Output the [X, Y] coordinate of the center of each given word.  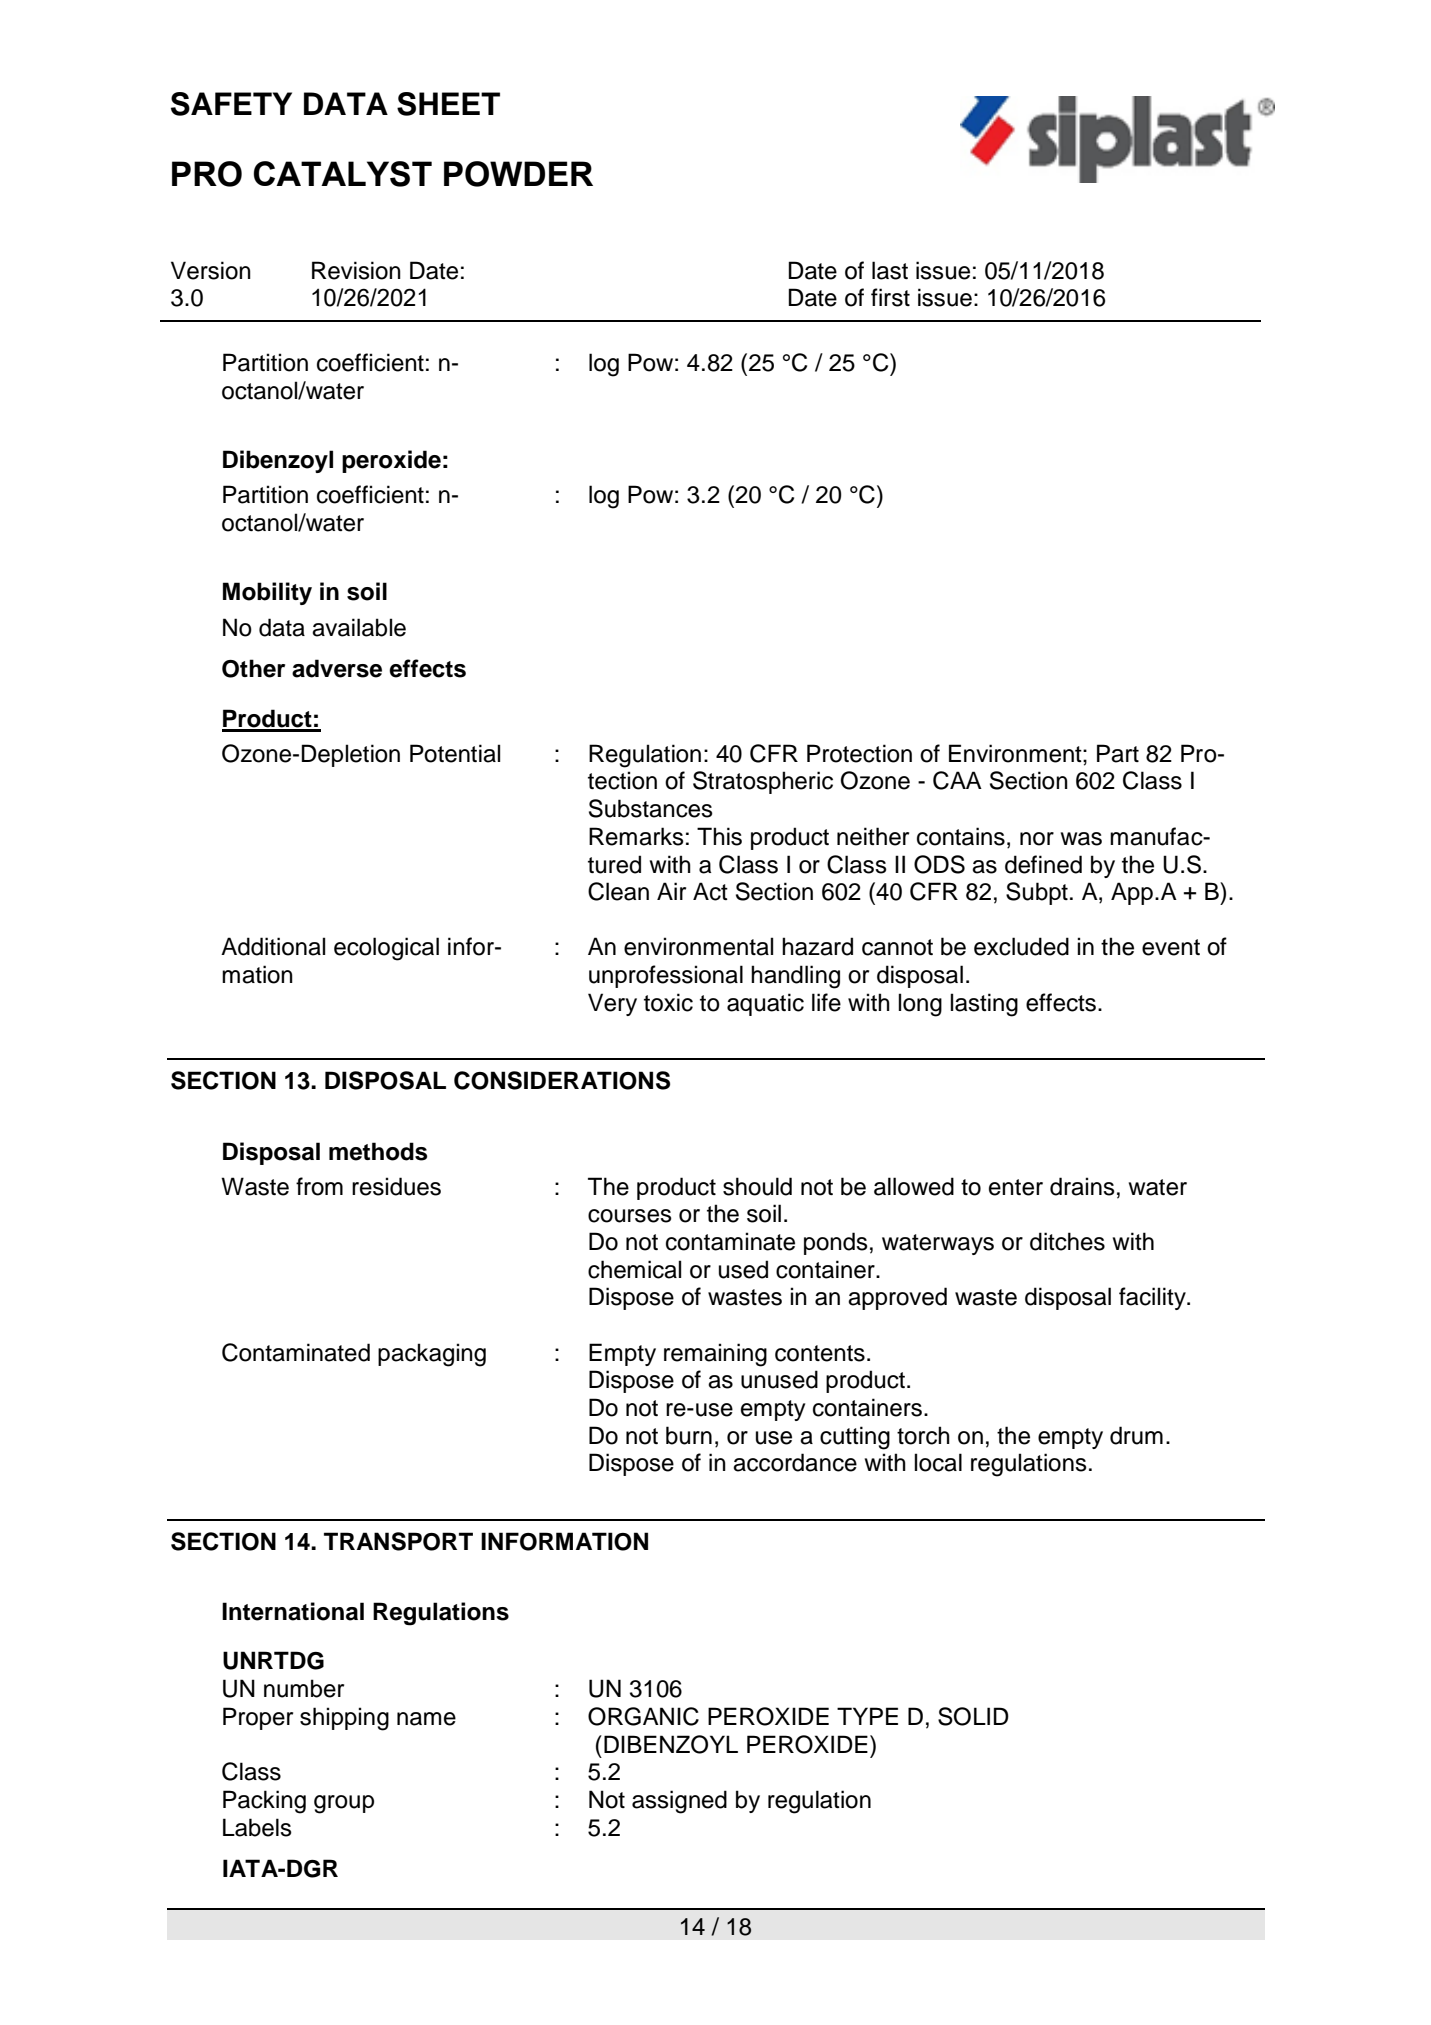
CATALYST [343, 174]
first [890, 297]
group [344, 1804]
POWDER [518, 174]
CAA [957, 780]
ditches [1067, 1241]
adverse [337, 668]
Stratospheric [763, 782]
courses [630, 1216]
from [319, 1186]
